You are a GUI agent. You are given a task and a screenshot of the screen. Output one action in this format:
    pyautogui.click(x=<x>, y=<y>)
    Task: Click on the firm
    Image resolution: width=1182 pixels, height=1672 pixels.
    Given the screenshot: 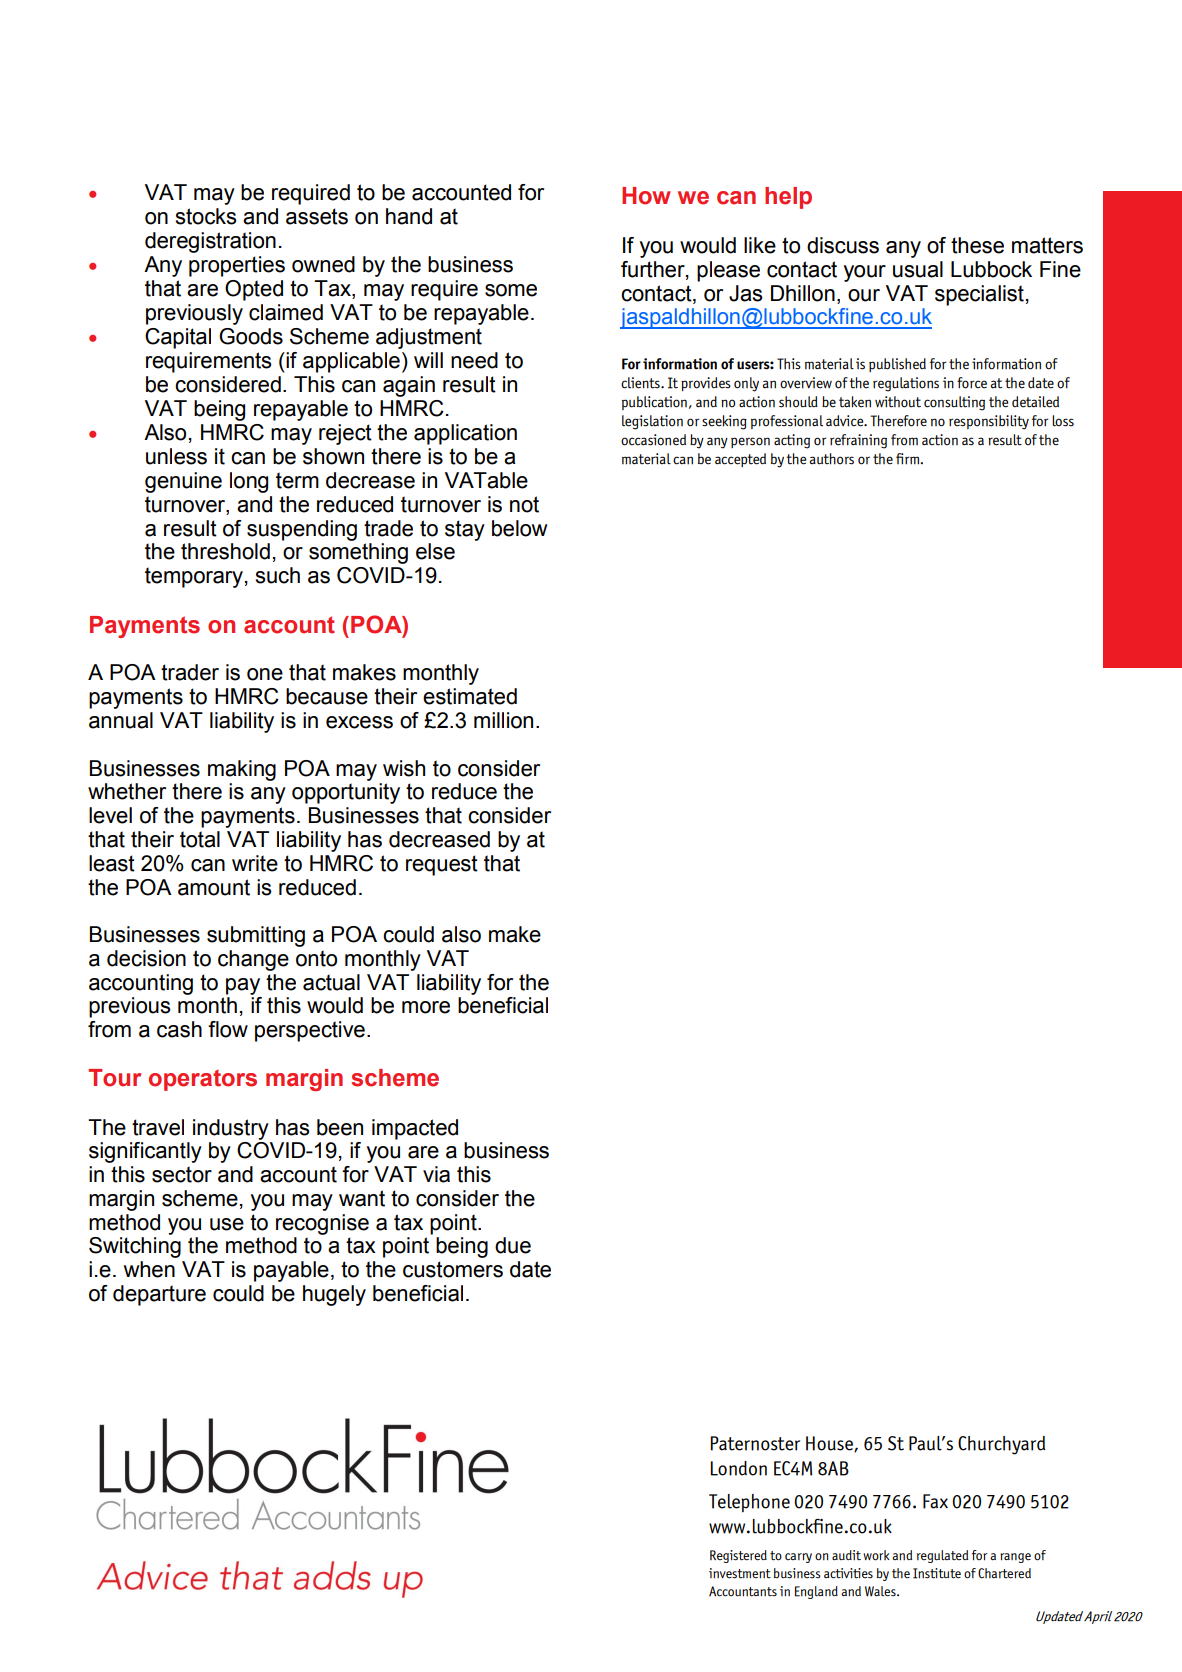 What is the action you would take?
    pyautogui.click(x=907, y=459)
